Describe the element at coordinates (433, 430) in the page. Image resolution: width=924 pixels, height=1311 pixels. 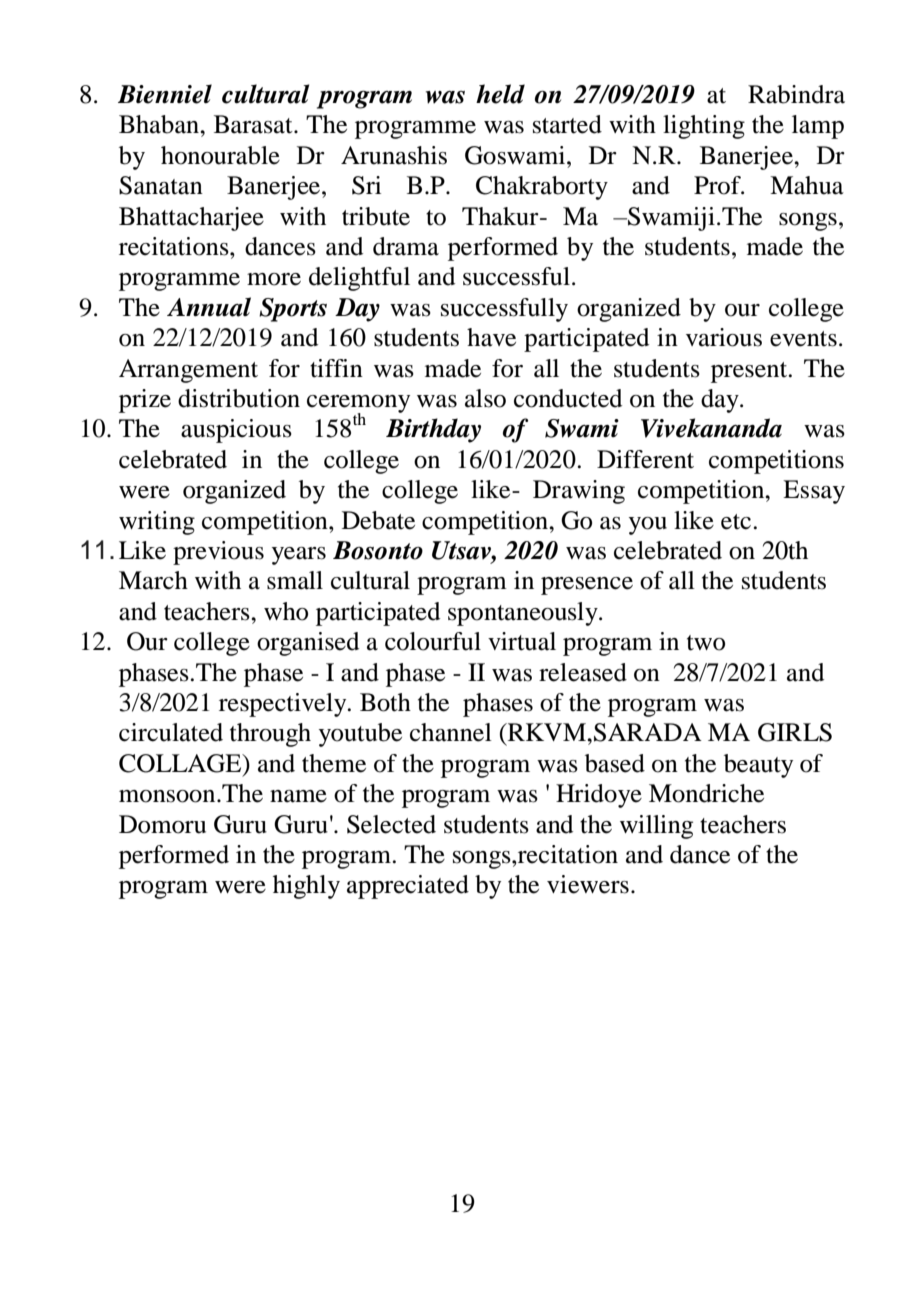
I see `Birthday` at that location.
